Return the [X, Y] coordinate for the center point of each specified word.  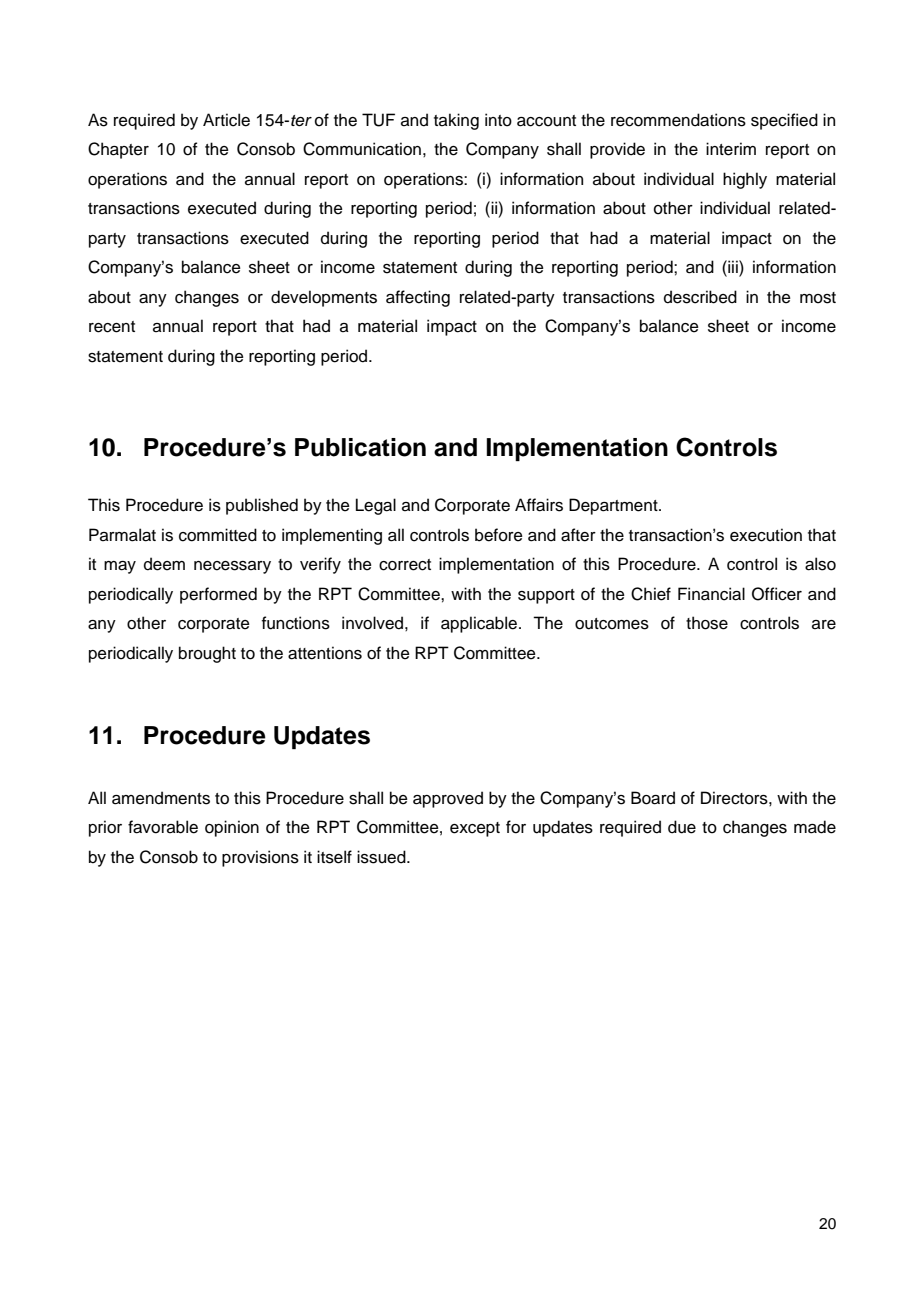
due [682, 827]
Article [226, 120]
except [475, 829]
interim [731, 149]
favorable [163, 827]
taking [456, 121]
